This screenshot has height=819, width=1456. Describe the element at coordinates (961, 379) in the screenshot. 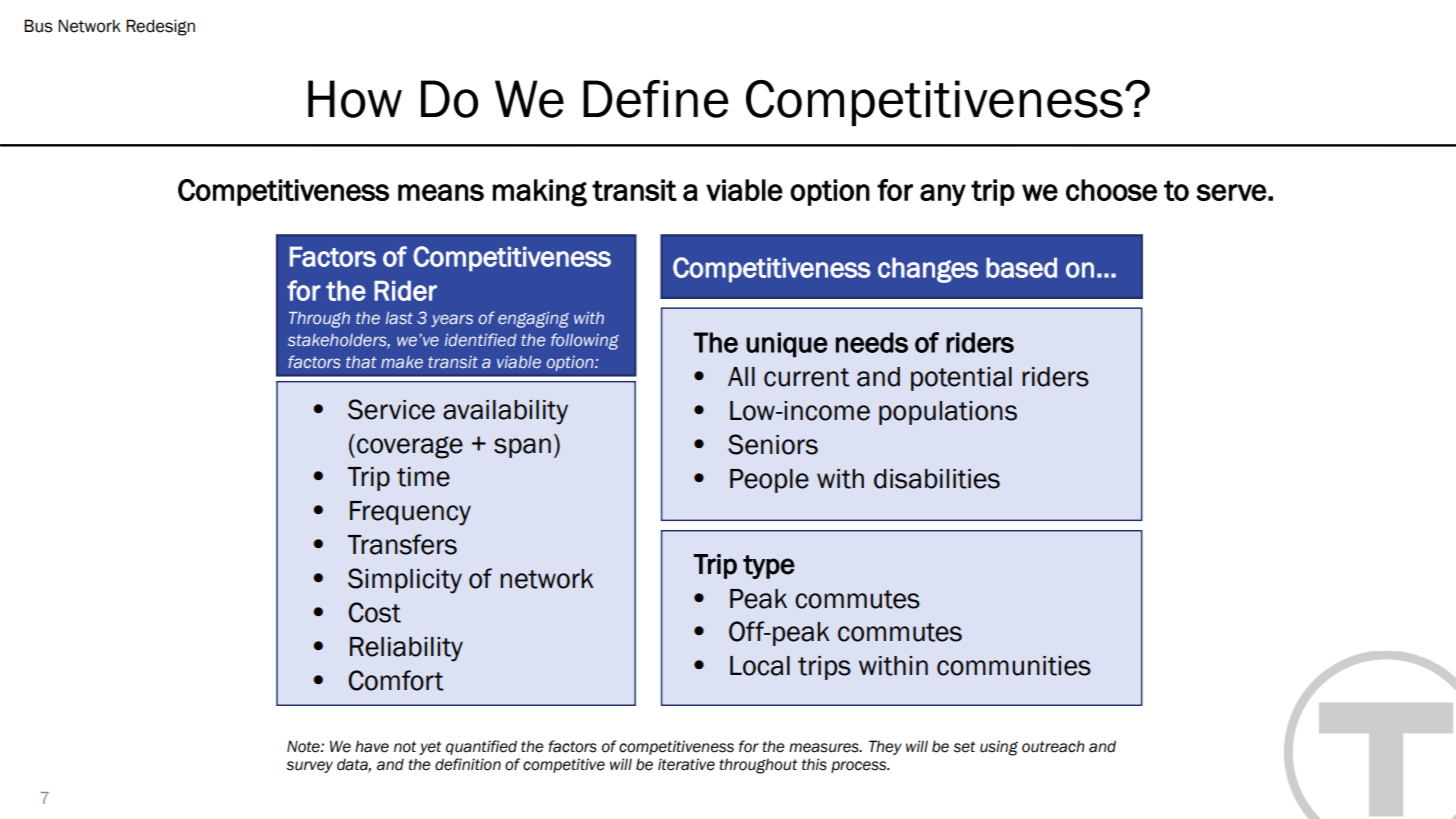

I see `potential` at that location.
